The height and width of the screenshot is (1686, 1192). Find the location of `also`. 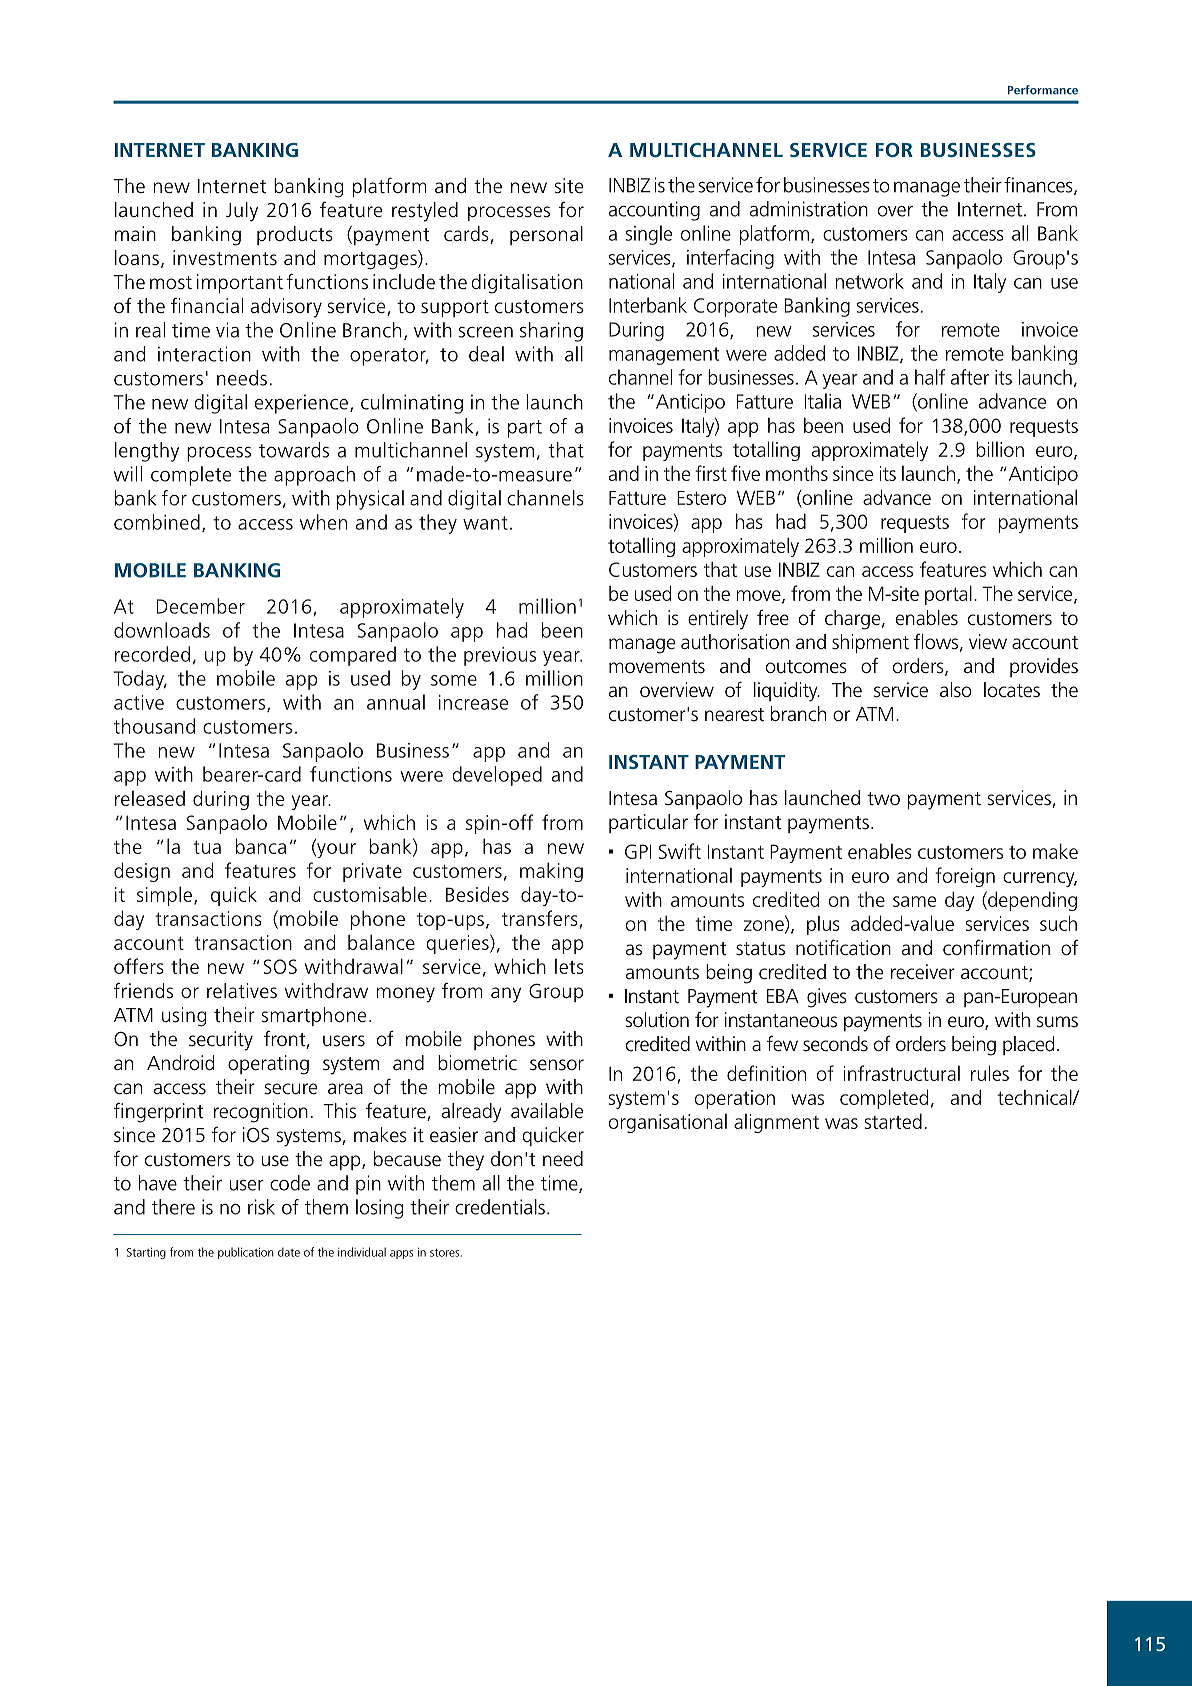

also is located at coordinates (956, 690).
